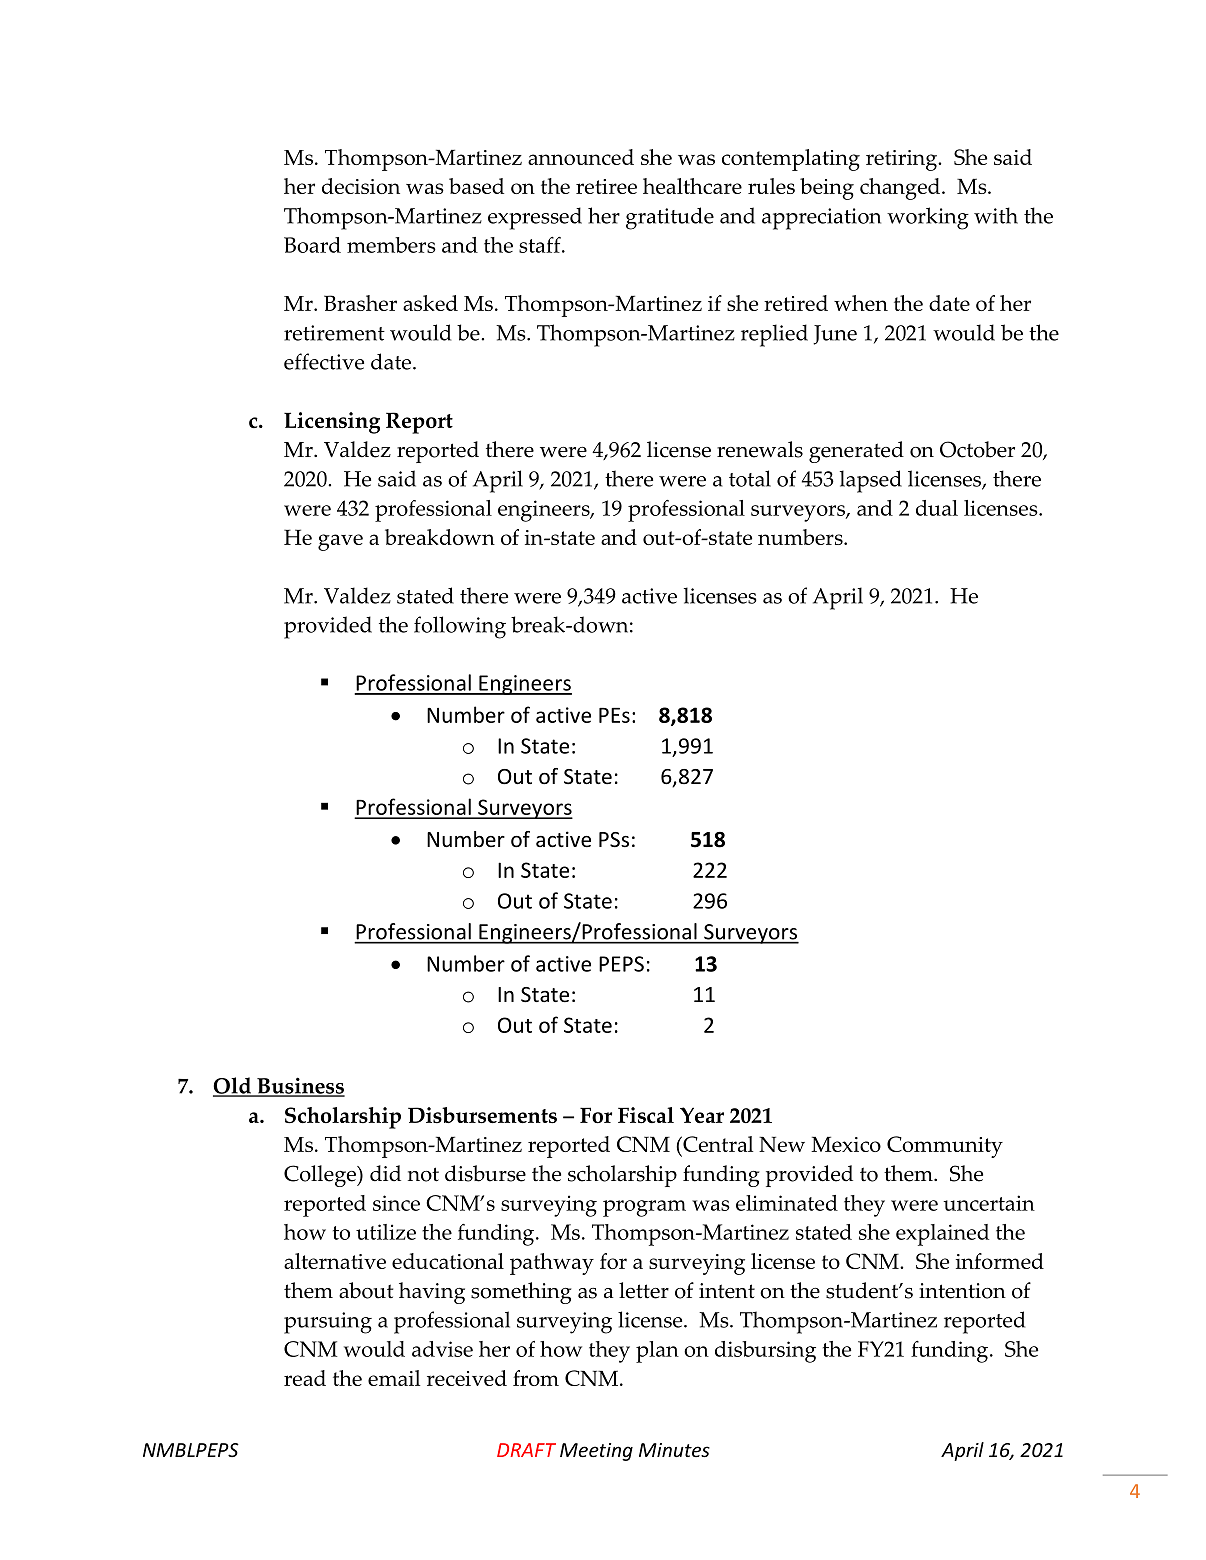  What do you see at coordinates (606, 186) in the document?
I see `retiree` at bounding box center [606, 186].
